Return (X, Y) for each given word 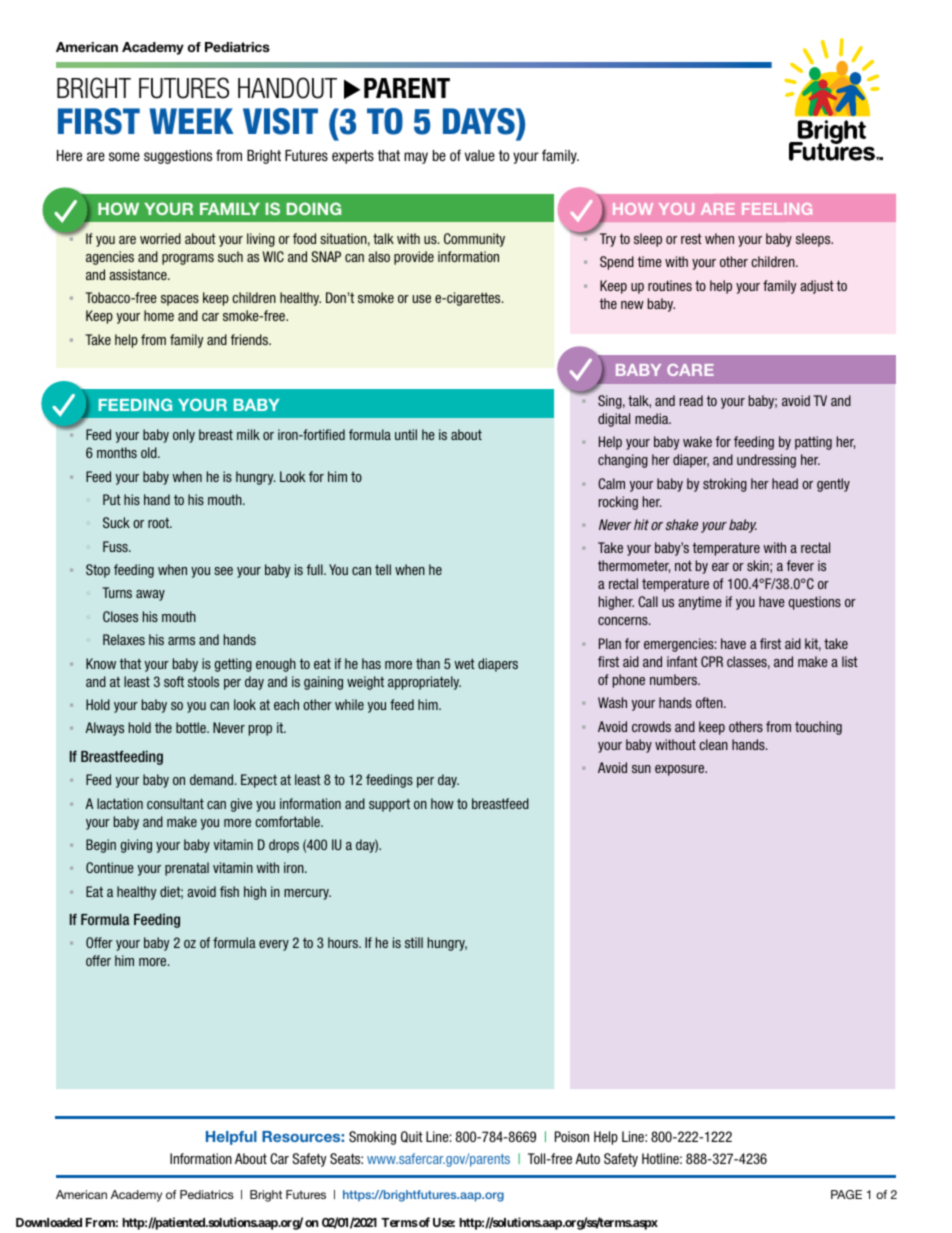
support (389, 805)
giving (136, 846)
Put (112, 499)
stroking (725, 485)
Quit (412, 1137)
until (406, 434)
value (480, 155)
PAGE (846, 1194)
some (124, 156)
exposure (680, 770)
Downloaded (49, 1222)
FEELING (777, 209)
